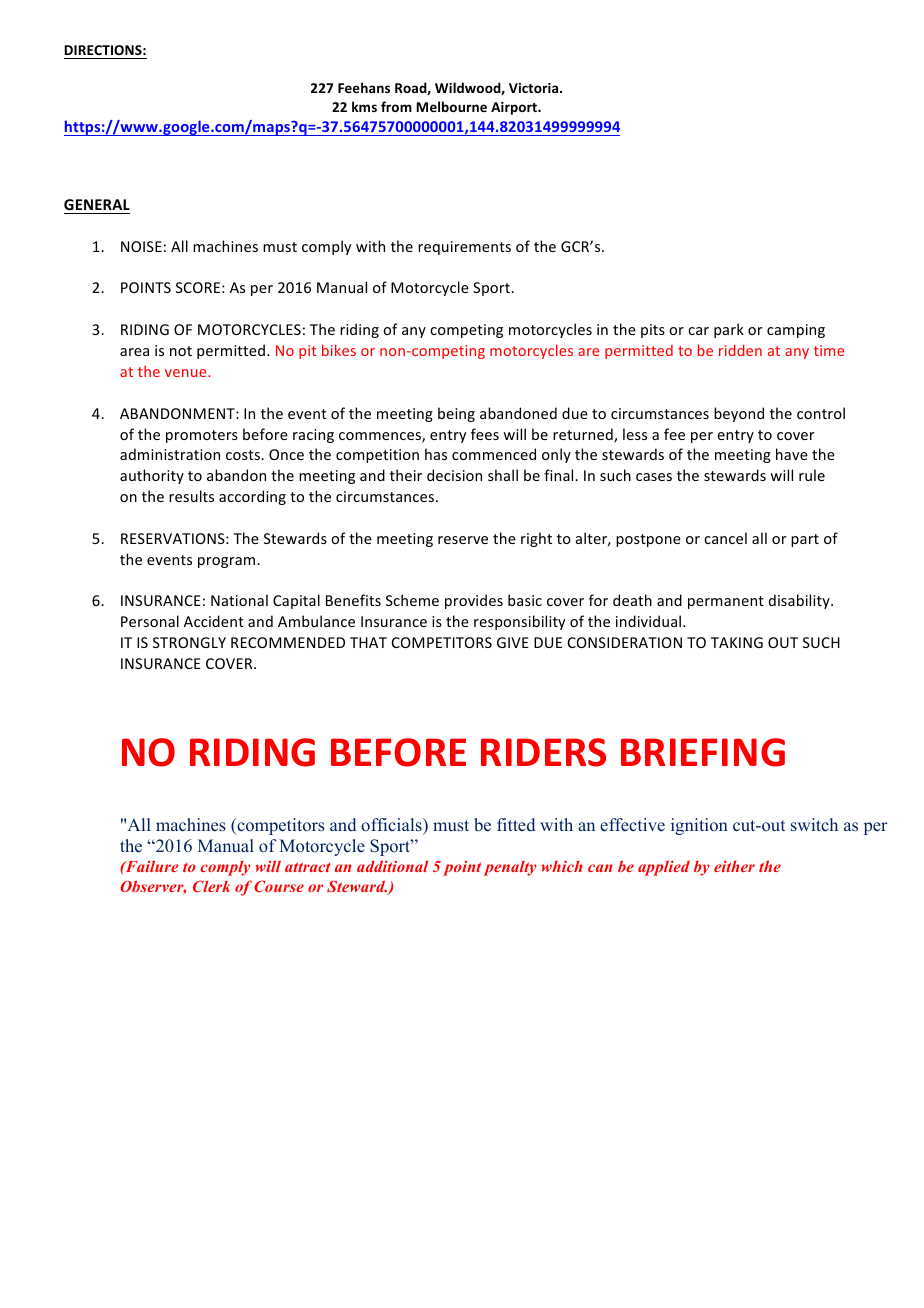  I want to click on being, so click(456, 414).
